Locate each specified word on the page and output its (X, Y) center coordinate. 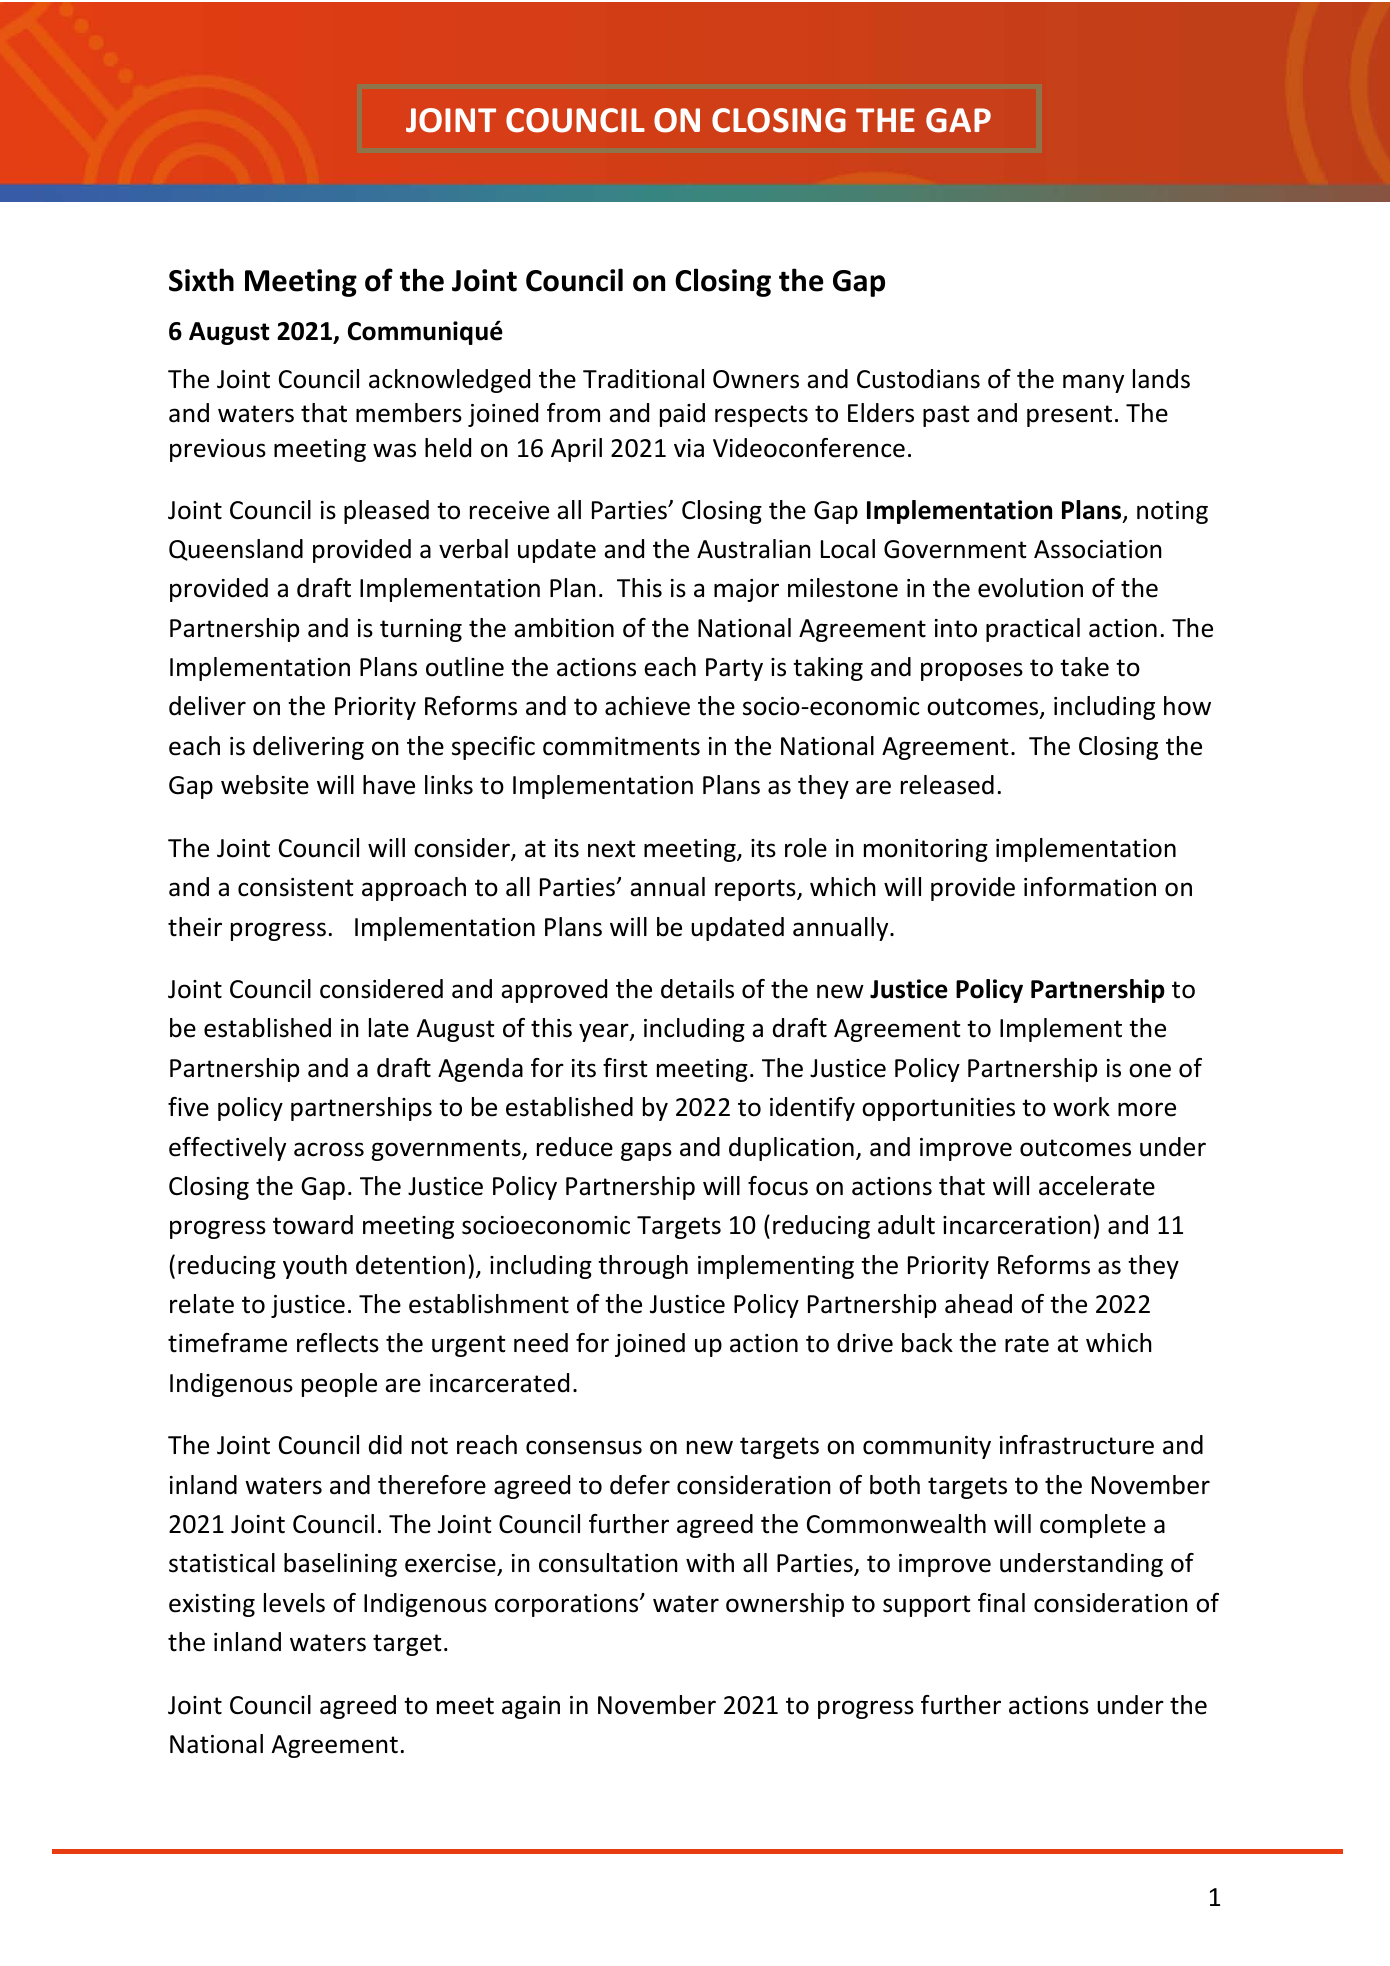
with (710, 1563)
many (1093, 383)
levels (294, 1603)
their (195, 927)
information (1090, 887)
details (697, 989)
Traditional (643, 379)
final (1001, 1603)
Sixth (201, 280)
